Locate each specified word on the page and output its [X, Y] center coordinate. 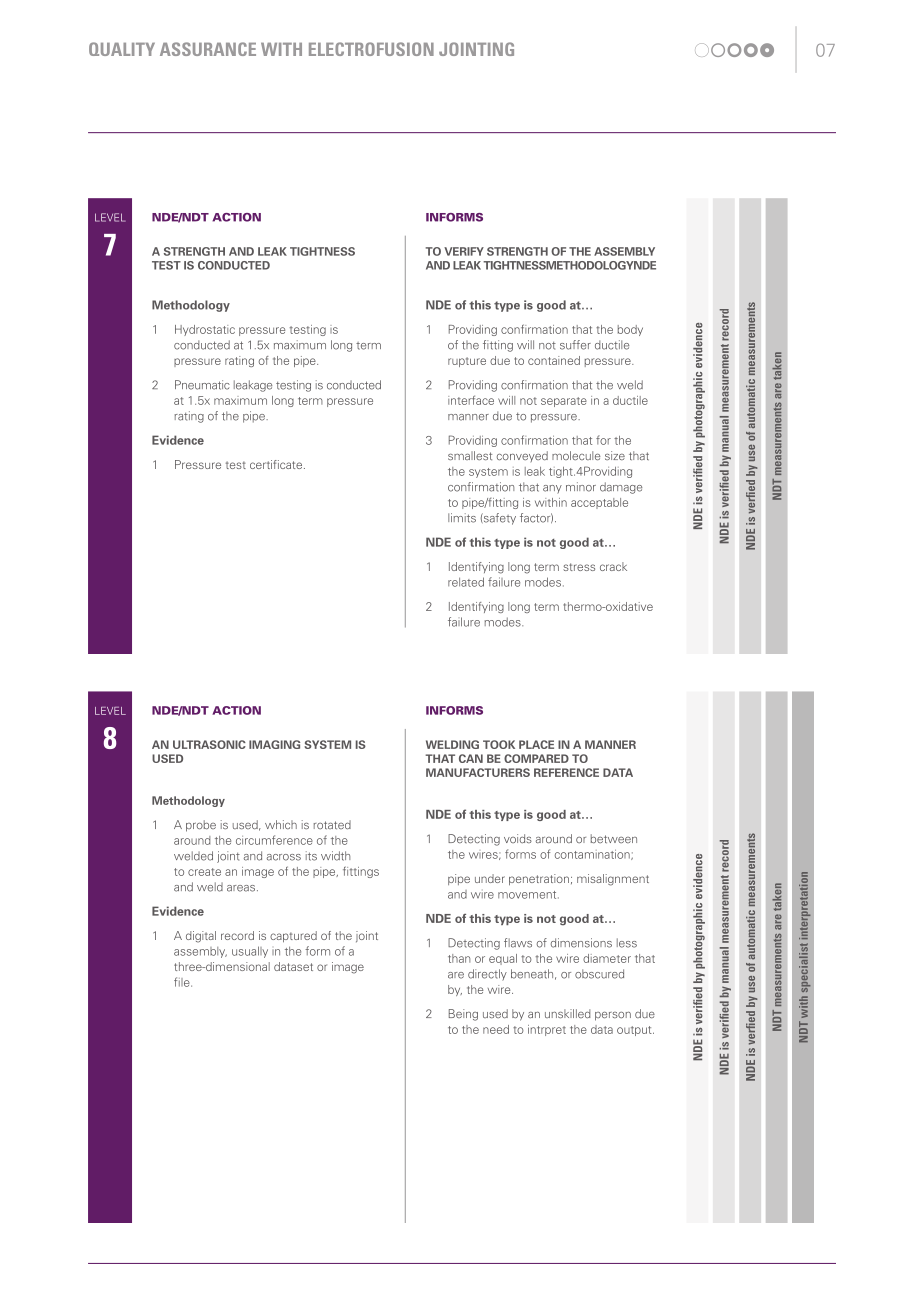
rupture [467, 362]
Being [463, 1015]
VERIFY [464, 251]
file [183, 982]
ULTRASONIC [209, 744]
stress [579, 567]
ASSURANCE [208, 49]
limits [462, 518]
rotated [332, 824]
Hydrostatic [205, 330]
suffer [575, 345]
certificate [277, 464]
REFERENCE [566, 772]
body [630, 330]
